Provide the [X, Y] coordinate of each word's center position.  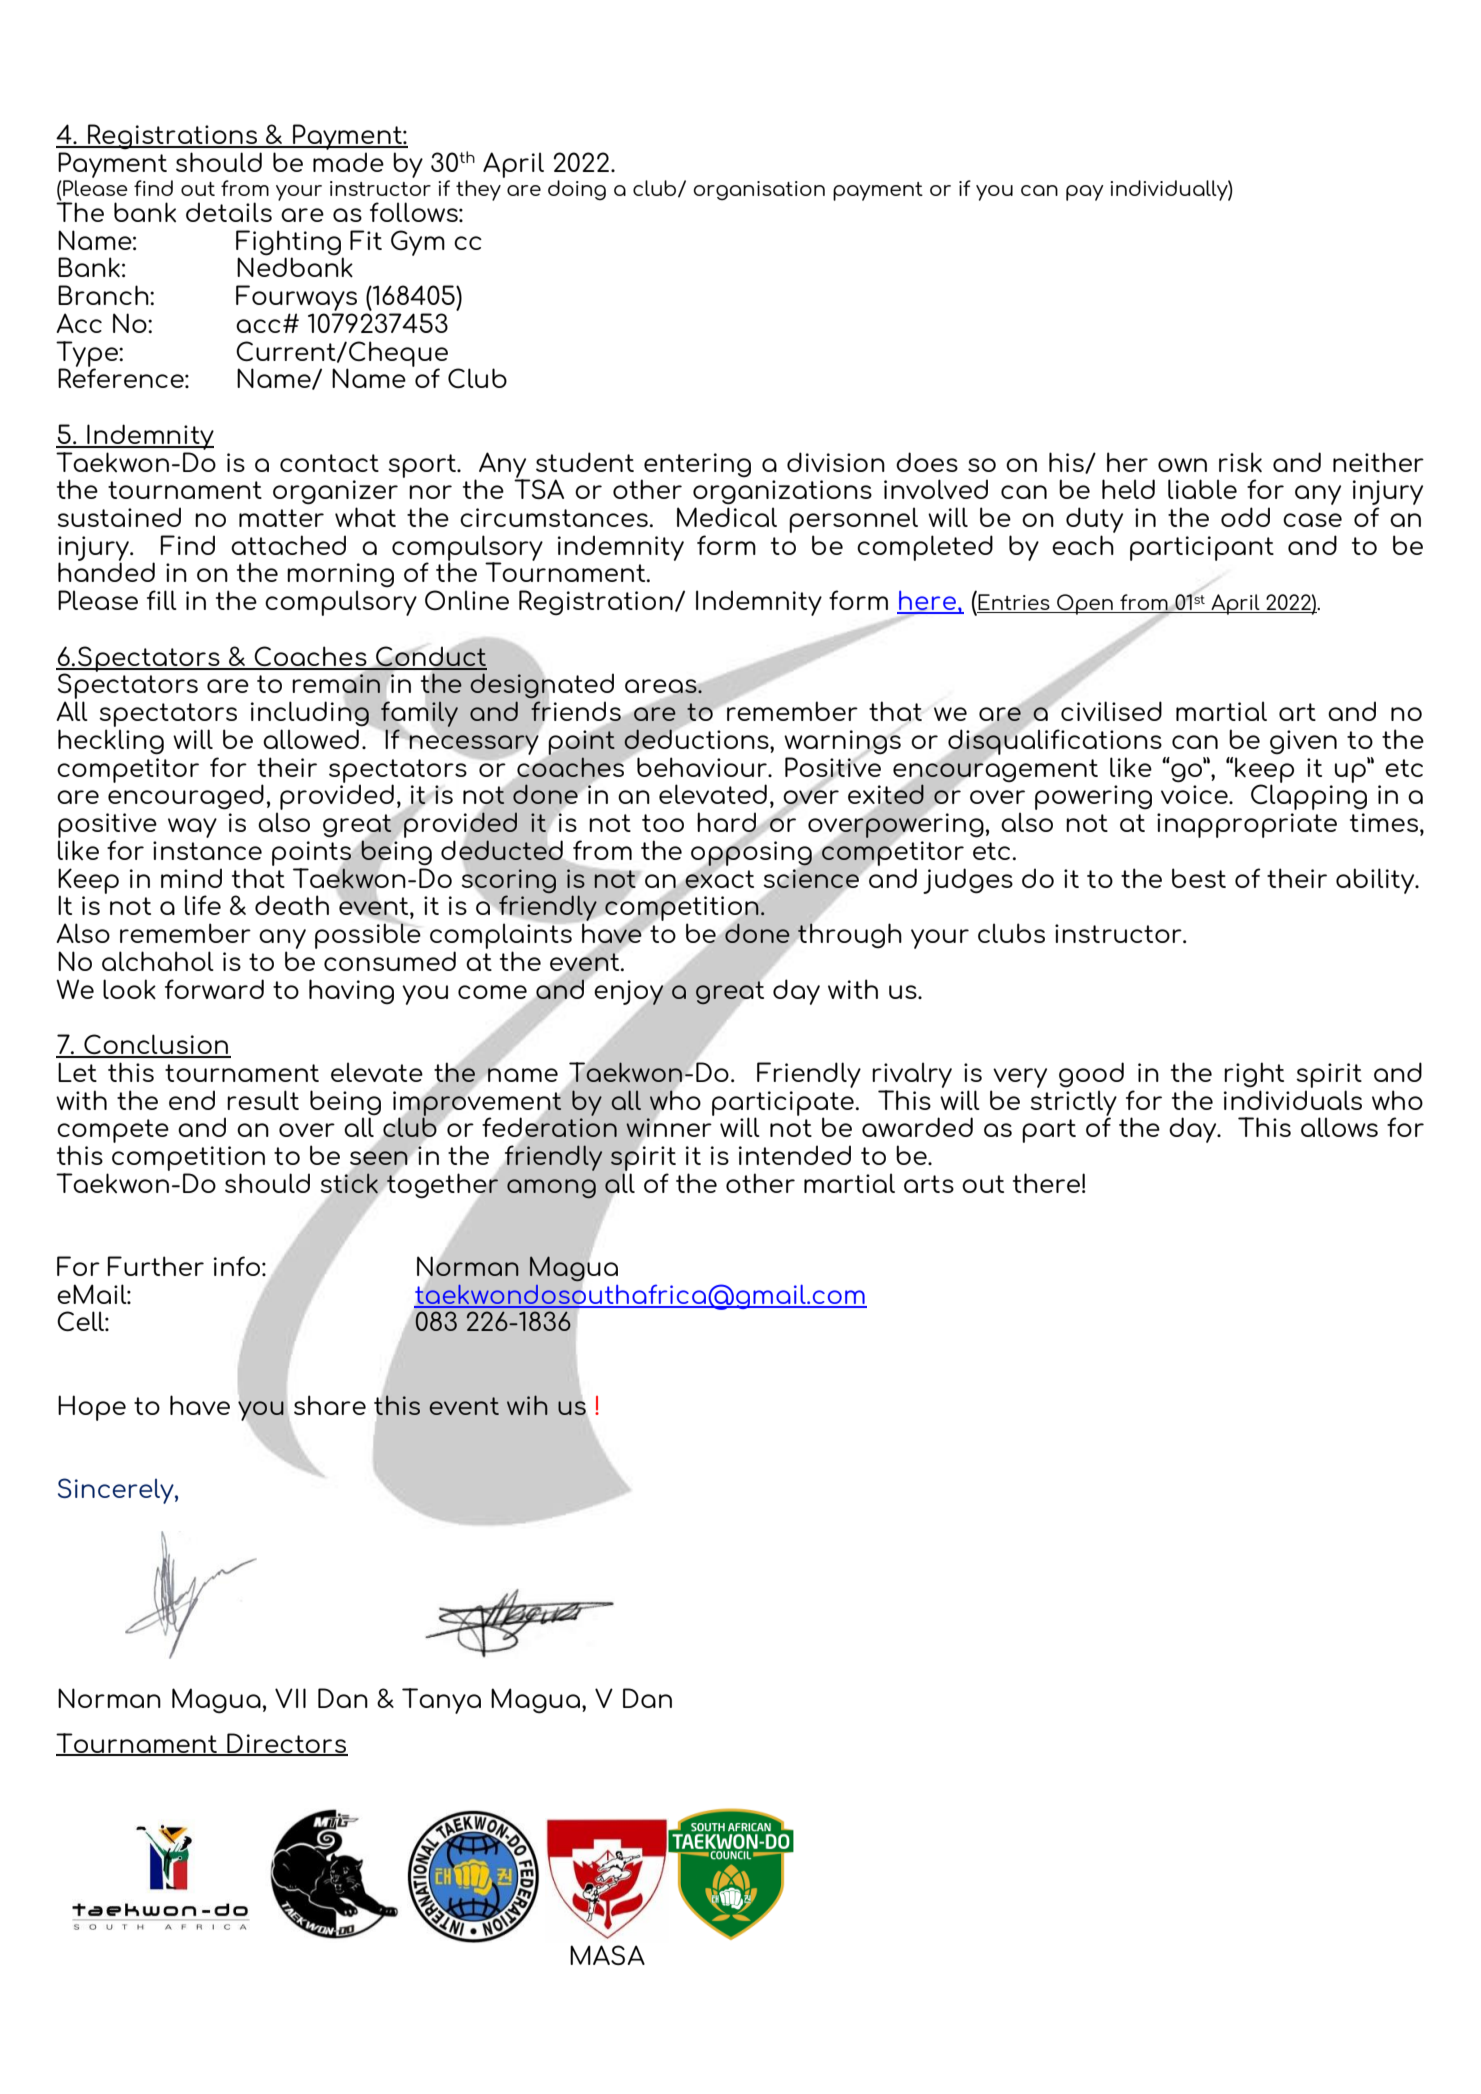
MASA [607, 1955]
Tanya [441, 1701]
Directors [286, 1744]
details [229, 212]
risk [1240, 462]
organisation [759, 191]
